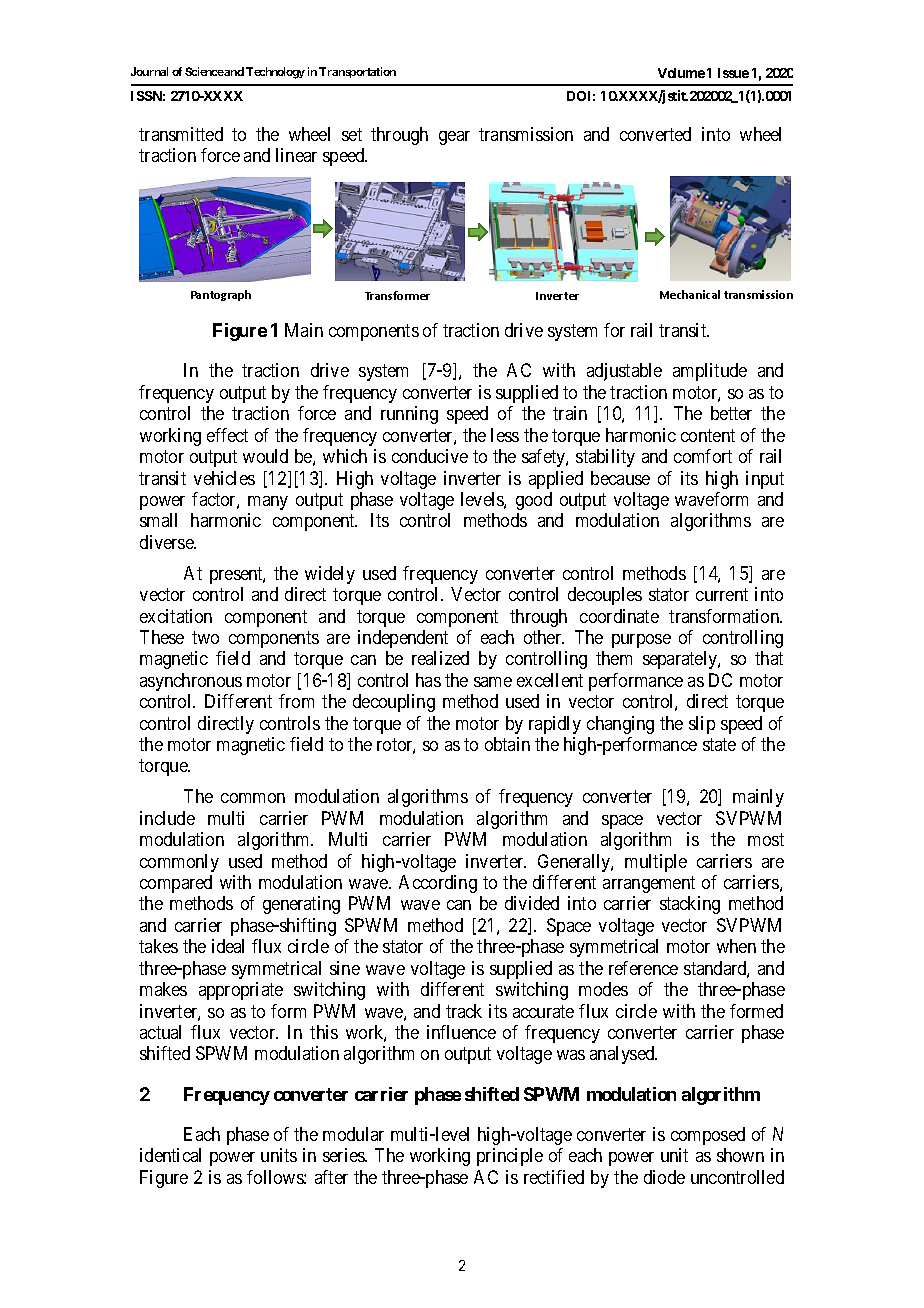 The image size is (924, 1308). Describe the element at coordinates (708, 1136) in the image. I see `composed` at that location.
